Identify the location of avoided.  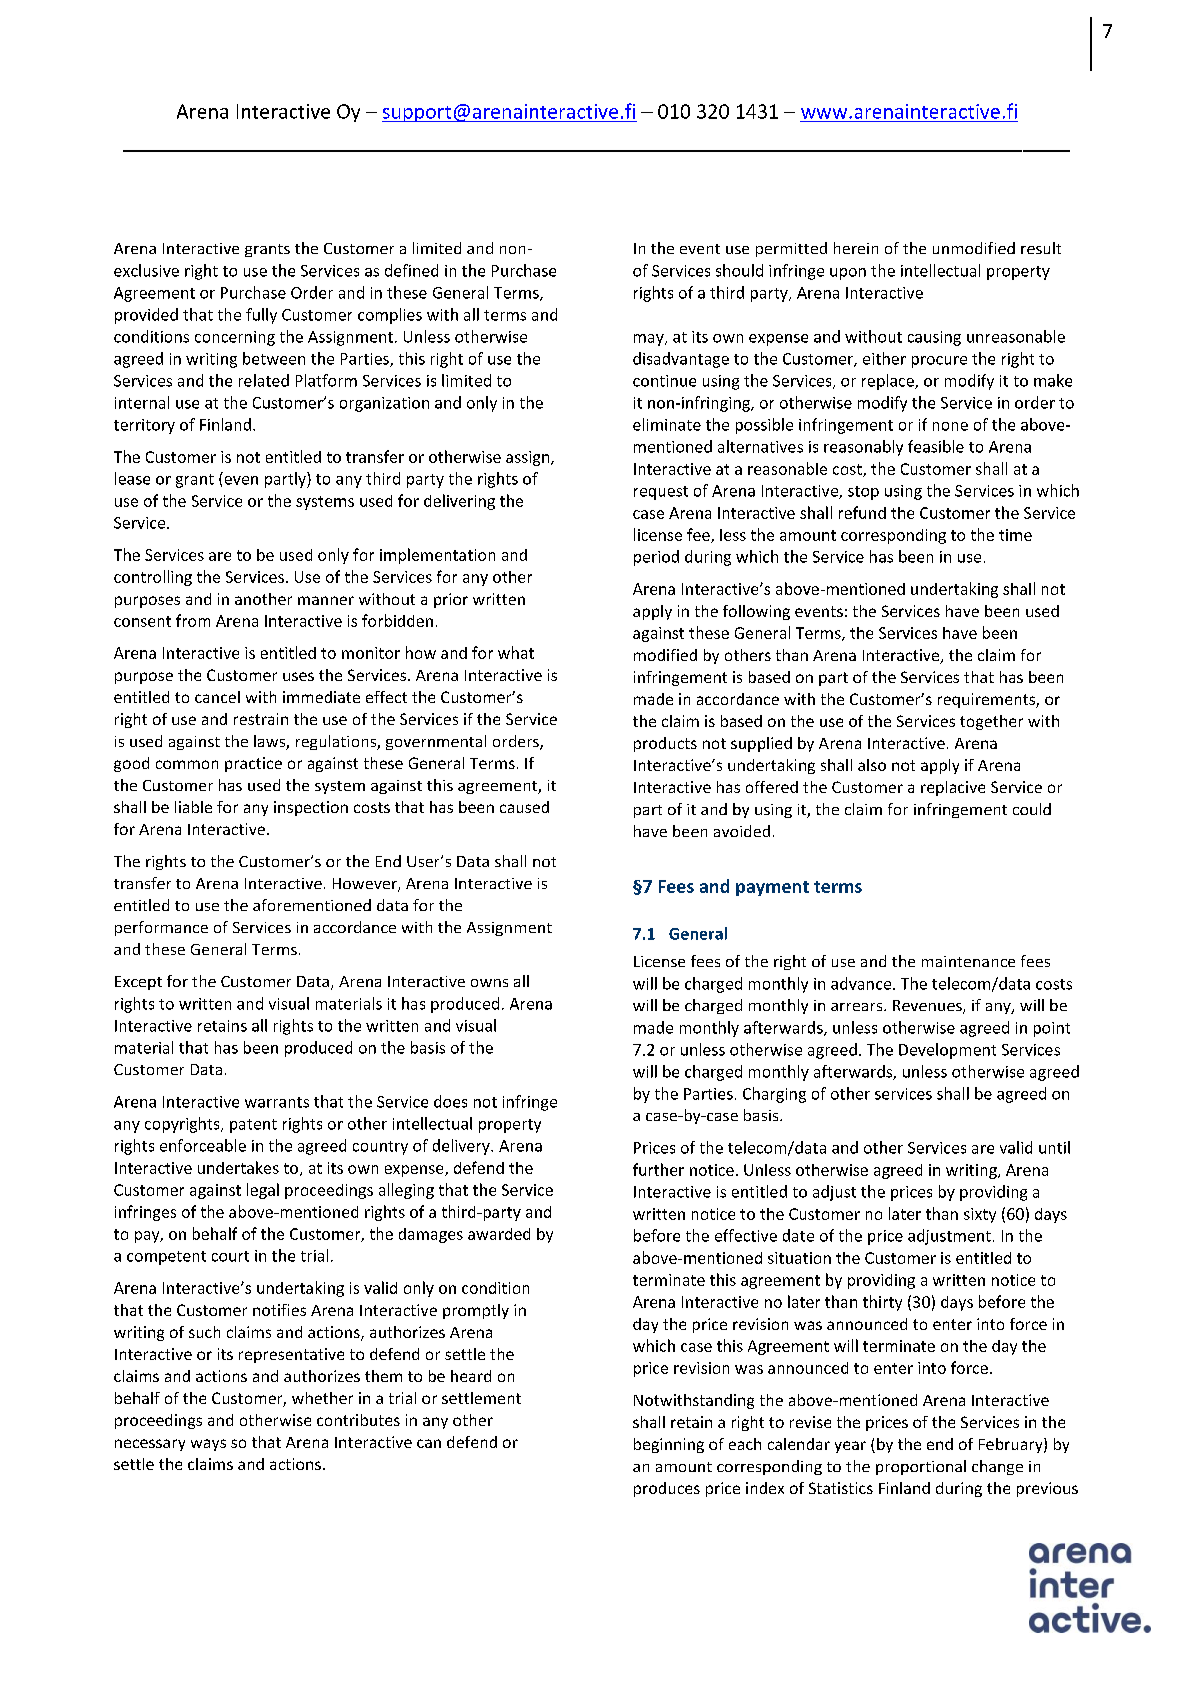
(742, 831).
